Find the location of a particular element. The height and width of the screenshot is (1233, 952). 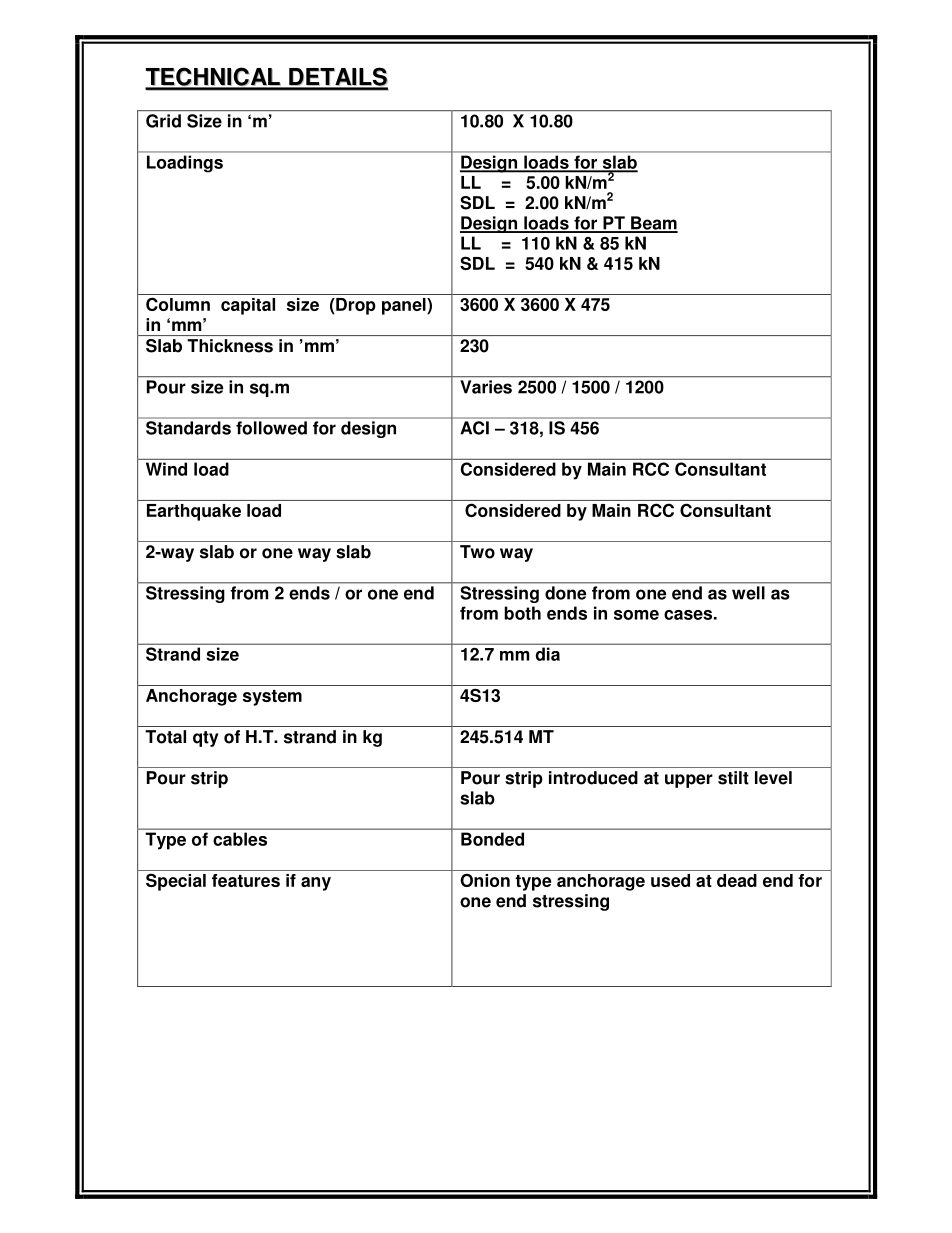

Beam is located at coordinates (653, 224).
